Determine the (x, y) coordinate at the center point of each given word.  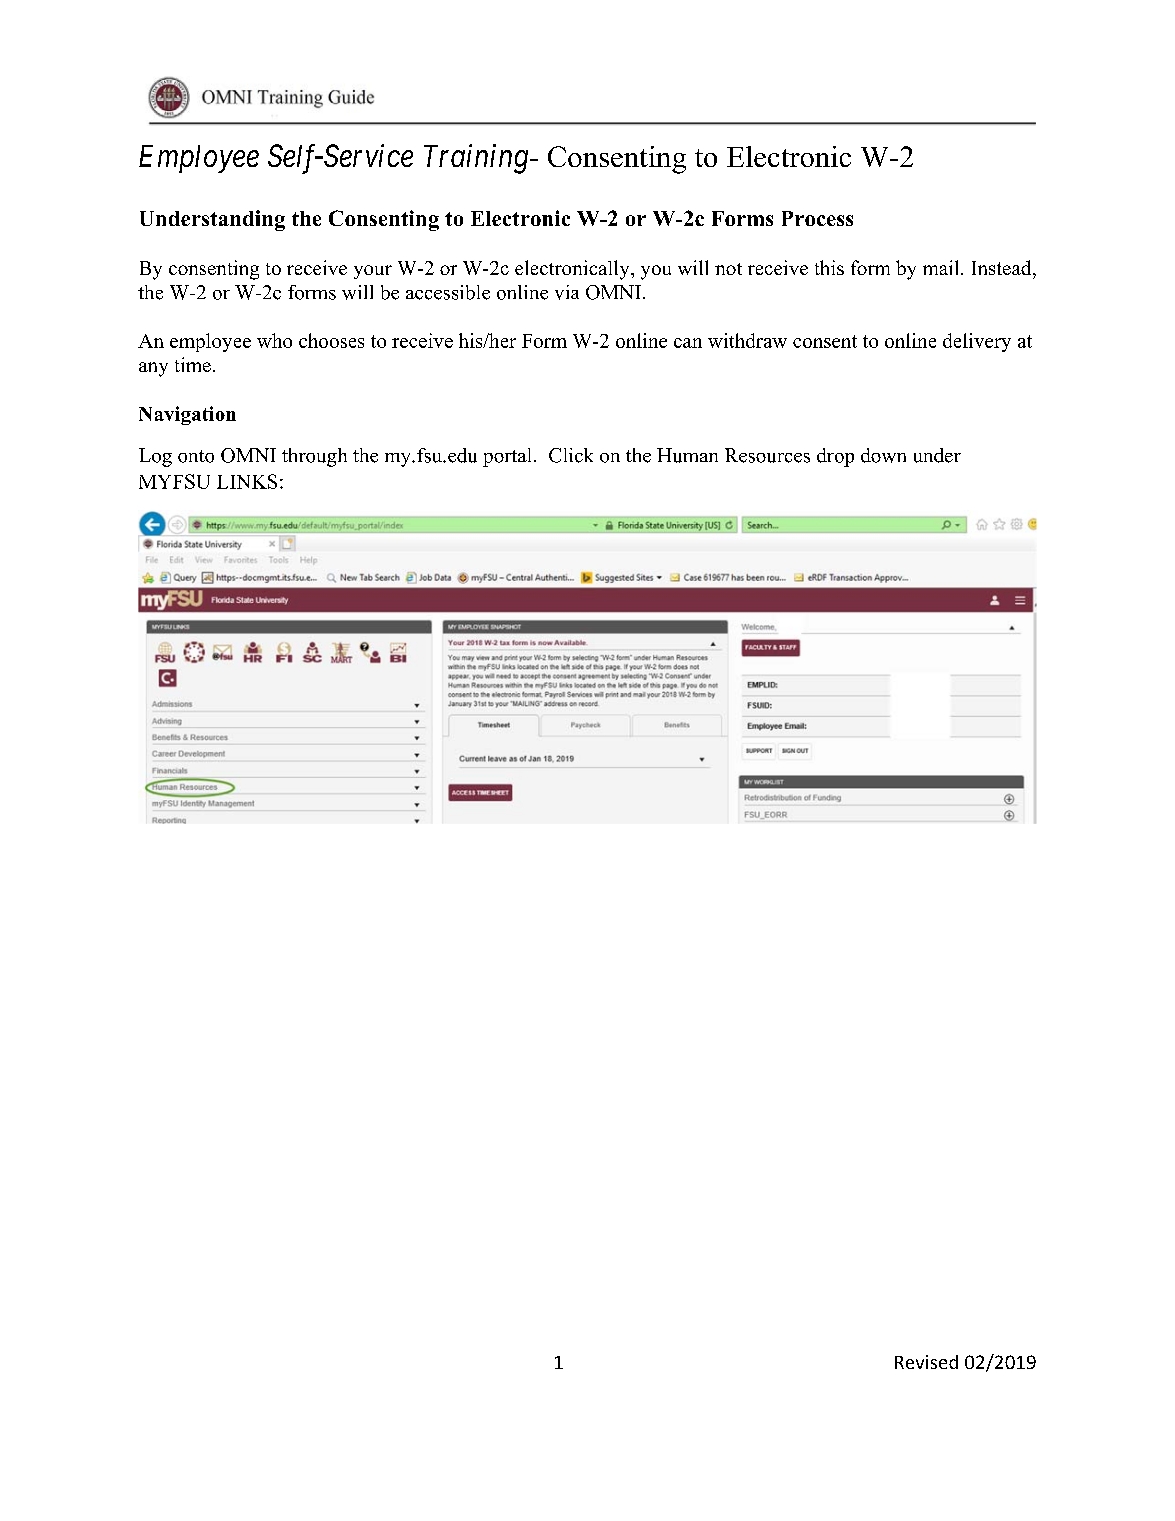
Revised (926, 1362)
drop (835, 457)
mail (942, 267)
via (567, 292)
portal (507, 457)
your (373, 272)
